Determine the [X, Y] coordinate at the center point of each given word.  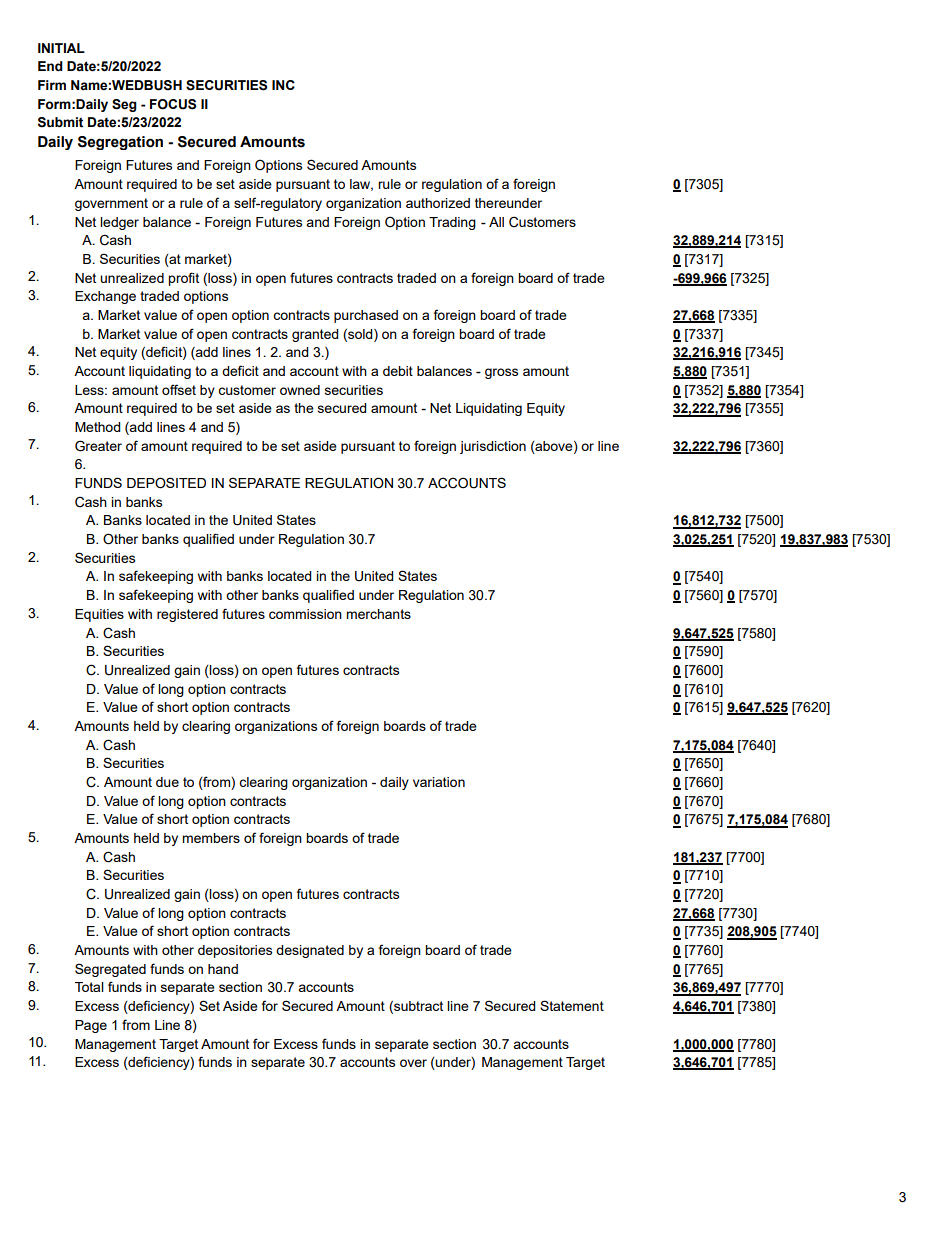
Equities [99, 615]
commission [305, 614]
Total [89, 987]
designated [310, 951]
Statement [572, 1005]
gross [501, 373]
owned [300, 390]
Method [97, 427]
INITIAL [61, 48]
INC [283, 85]
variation [439, 782]
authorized [438, 203]
